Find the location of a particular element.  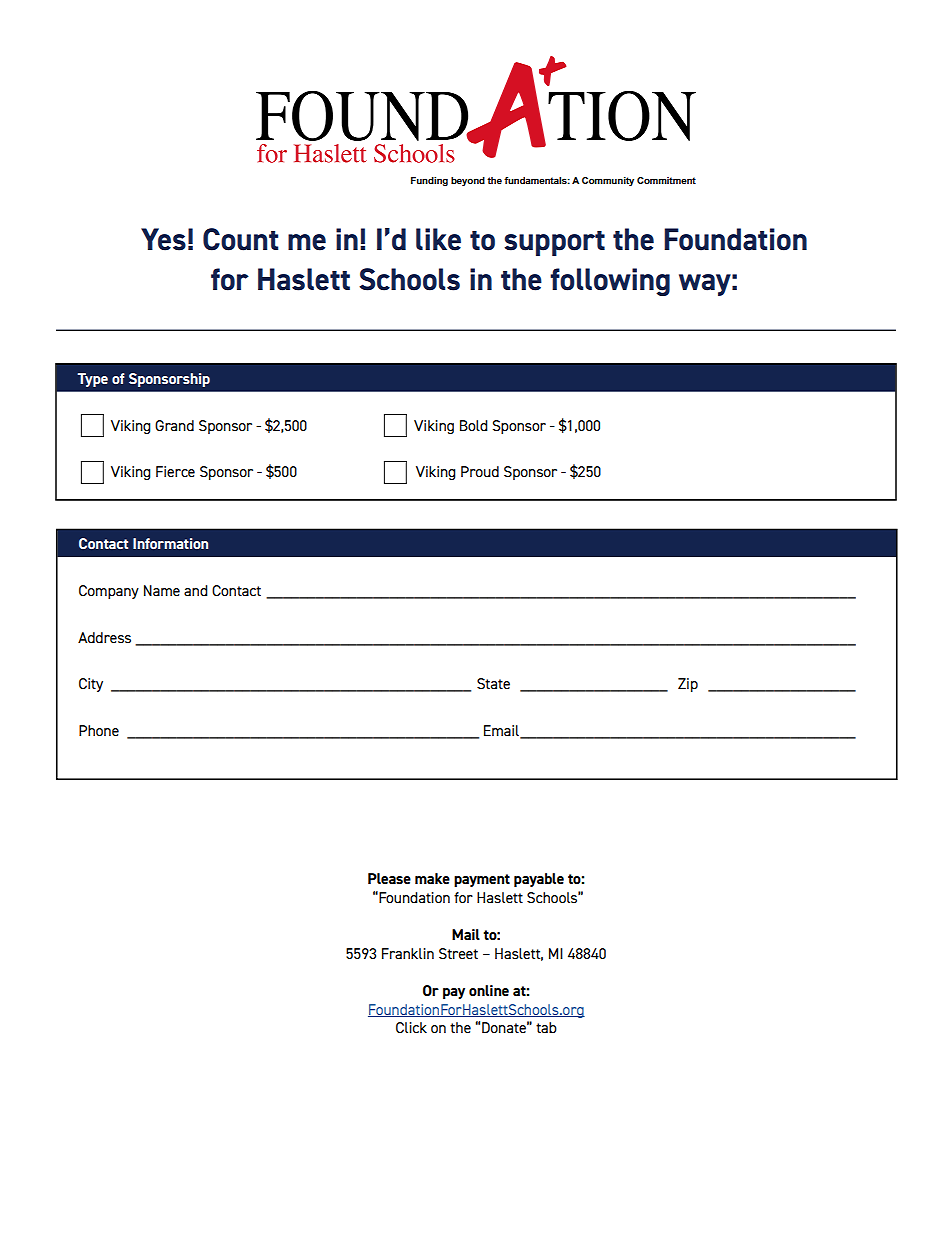

Franklin is located at coordinates (408, 953).
